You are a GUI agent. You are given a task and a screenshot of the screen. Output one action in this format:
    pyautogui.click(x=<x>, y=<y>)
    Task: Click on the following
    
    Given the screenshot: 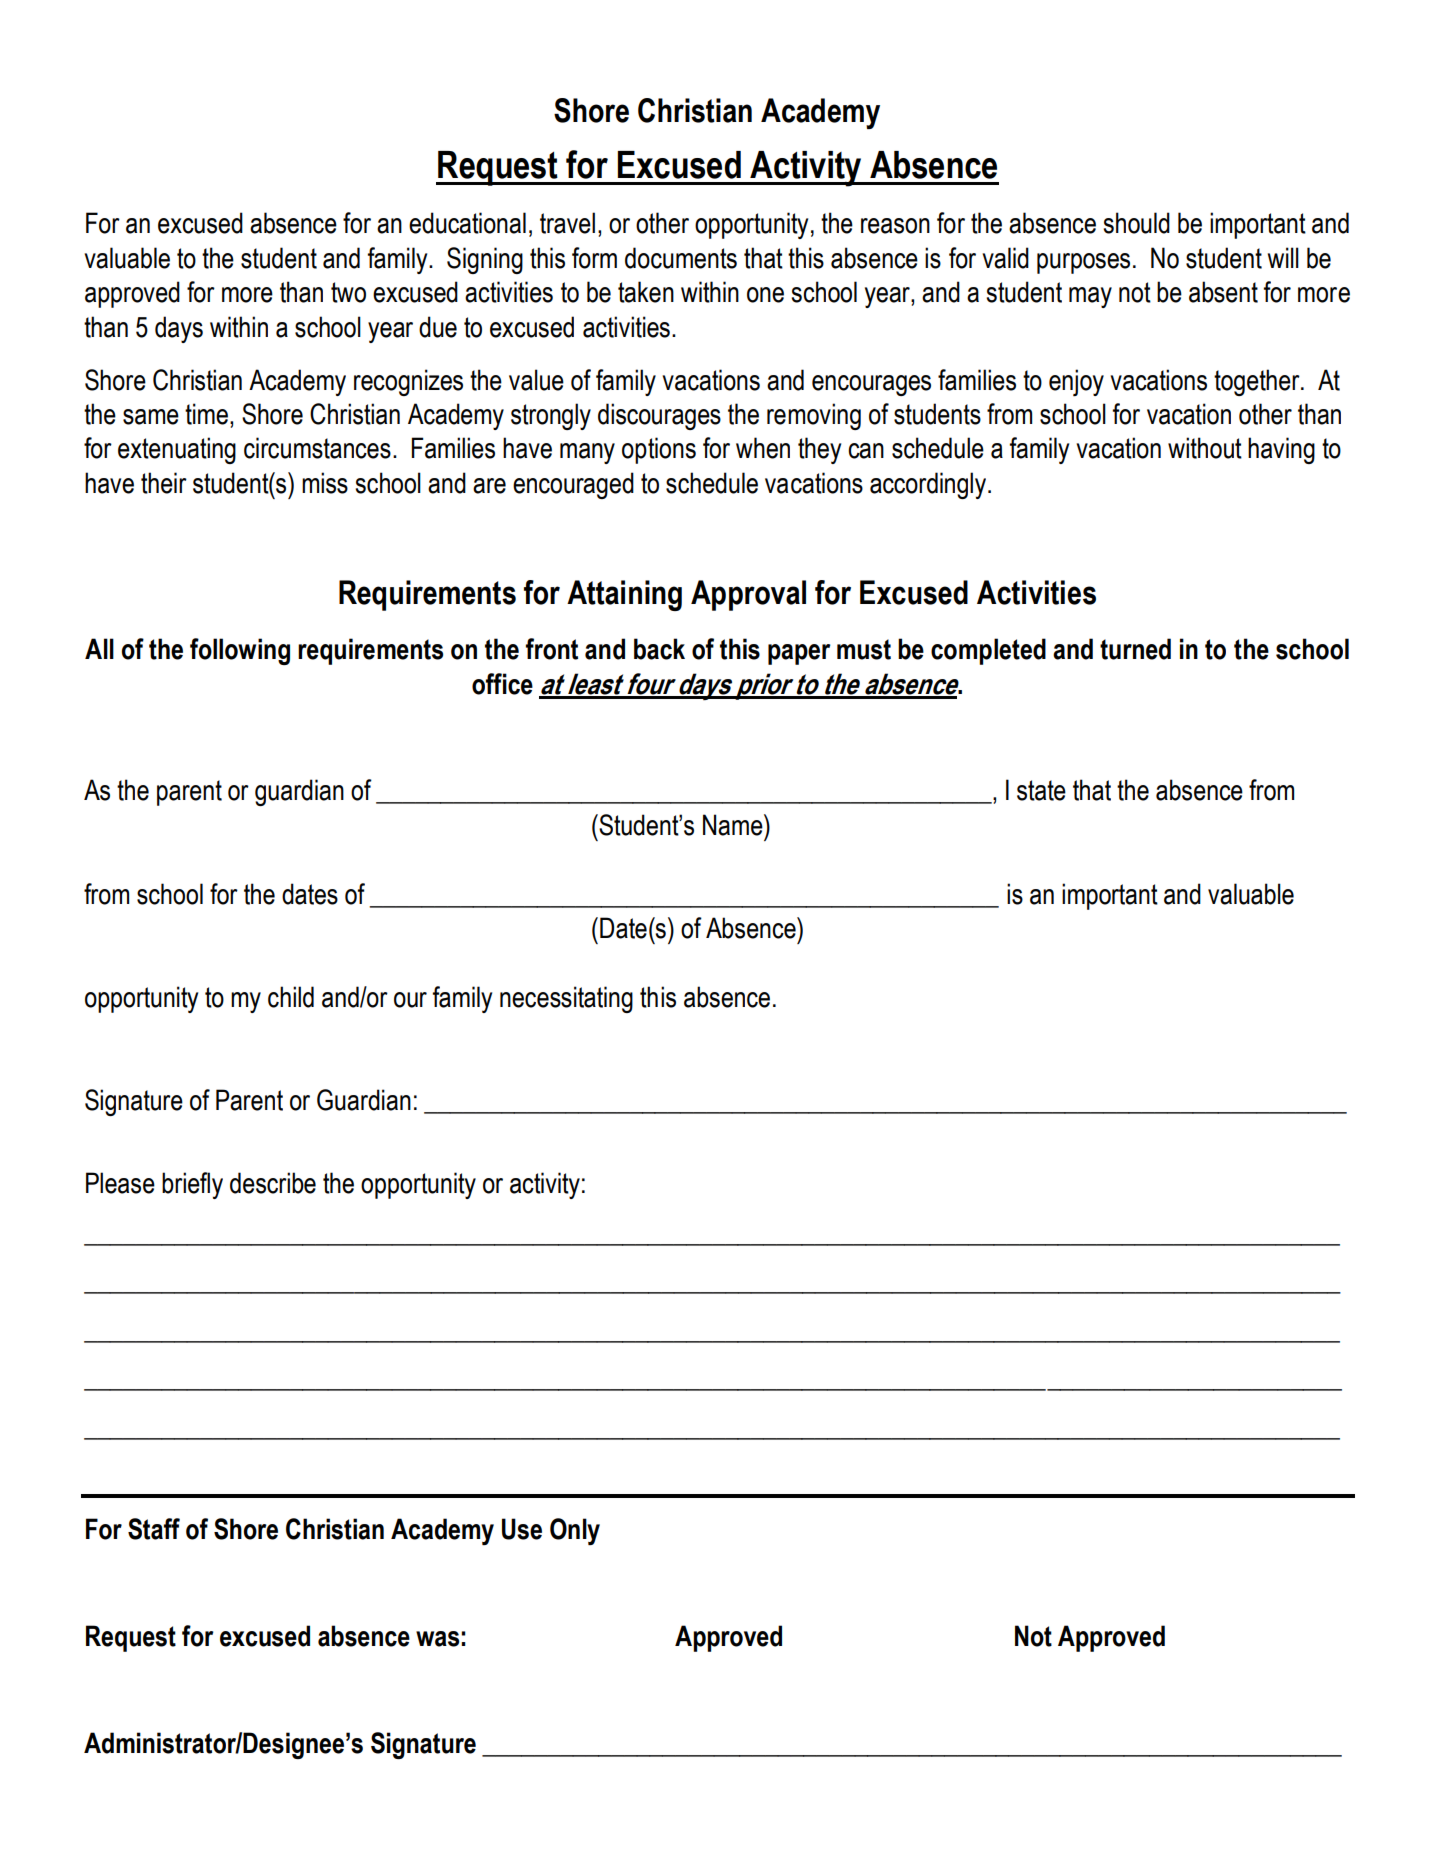 What is the action you would take?
    pyautogui.click(x=240, y=651)
